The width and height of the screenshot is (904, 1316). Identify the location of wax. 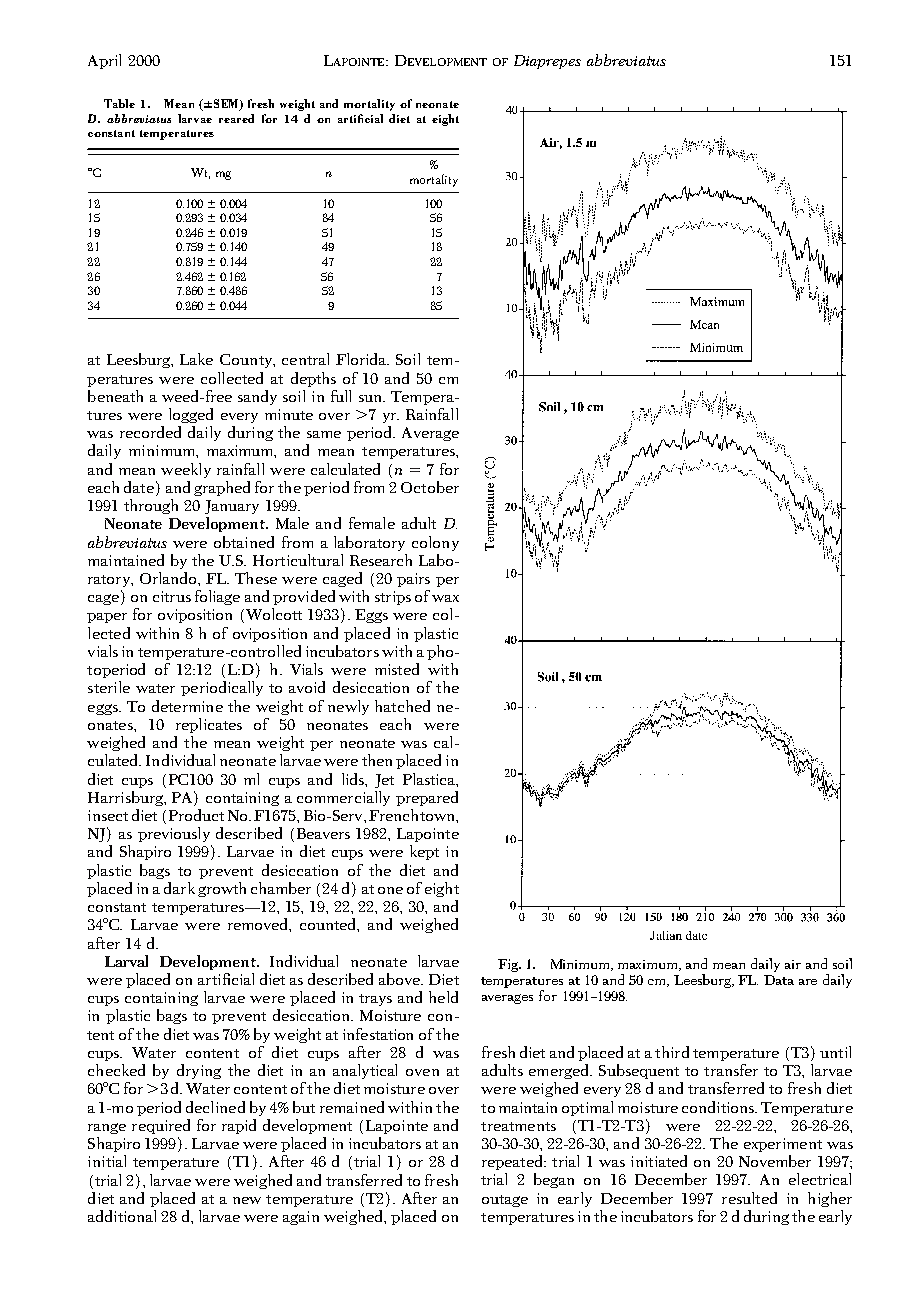
(445, 598).
